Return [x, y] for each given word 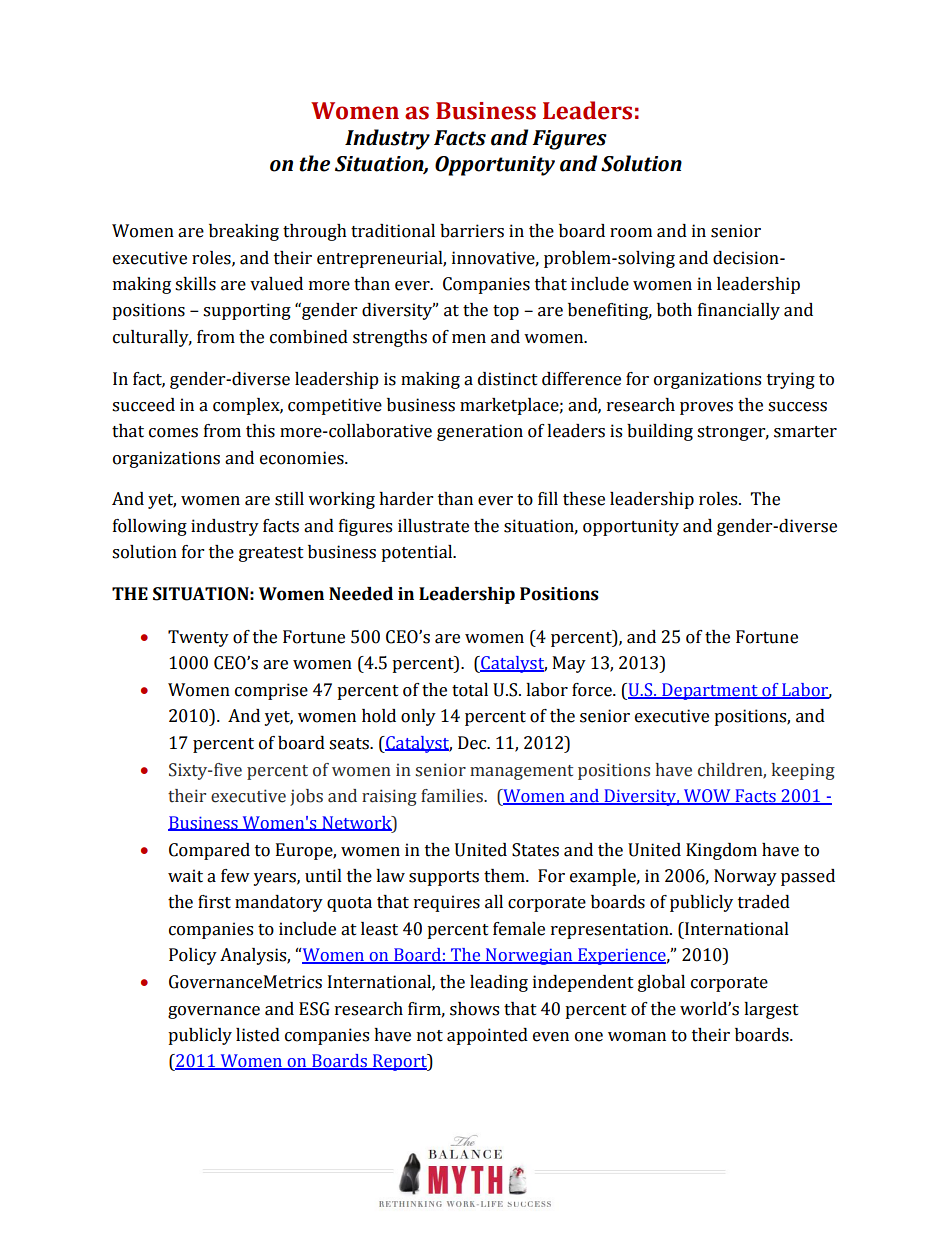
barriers [472, 231]
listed [258, 1035]
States [535, 850]
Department [710, 691]
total [470, 690]
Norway [745, 877]
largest [771, 1010]
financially [739, 311]
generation [480, 432]
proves [706, 408]
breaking [244, 232]
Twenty [198, 638]
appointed [487, 1036]
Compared [209, 851]
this [260, 431]
